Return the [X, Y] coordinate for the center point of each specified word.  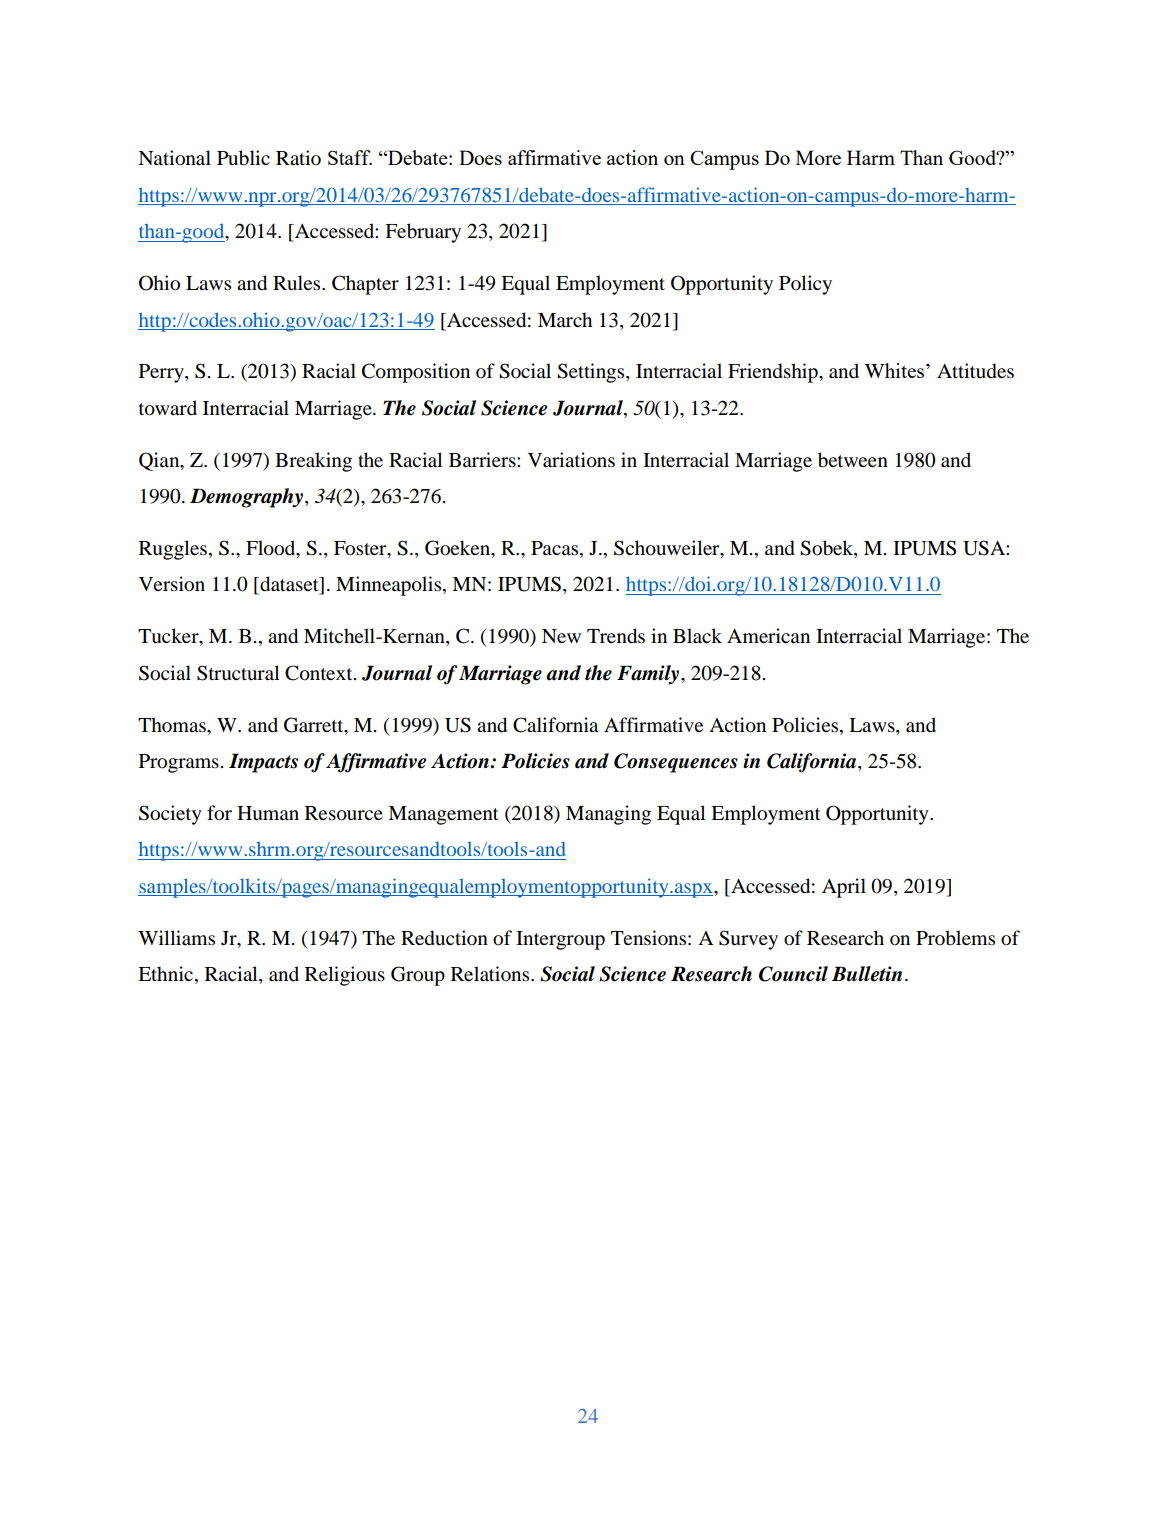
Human [268, 813]
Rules [298, 282]
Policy [805, 285]
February [423, 233]
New [561, 636]
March [565, 319]
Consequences [676, 763]
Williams [176, 937]
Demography [248, 498]
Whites [894, 370]
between [853, 460]
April [844, 888]
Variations [571, 460]
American [768, 635]
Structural [238, 673]
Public [243, 158]
